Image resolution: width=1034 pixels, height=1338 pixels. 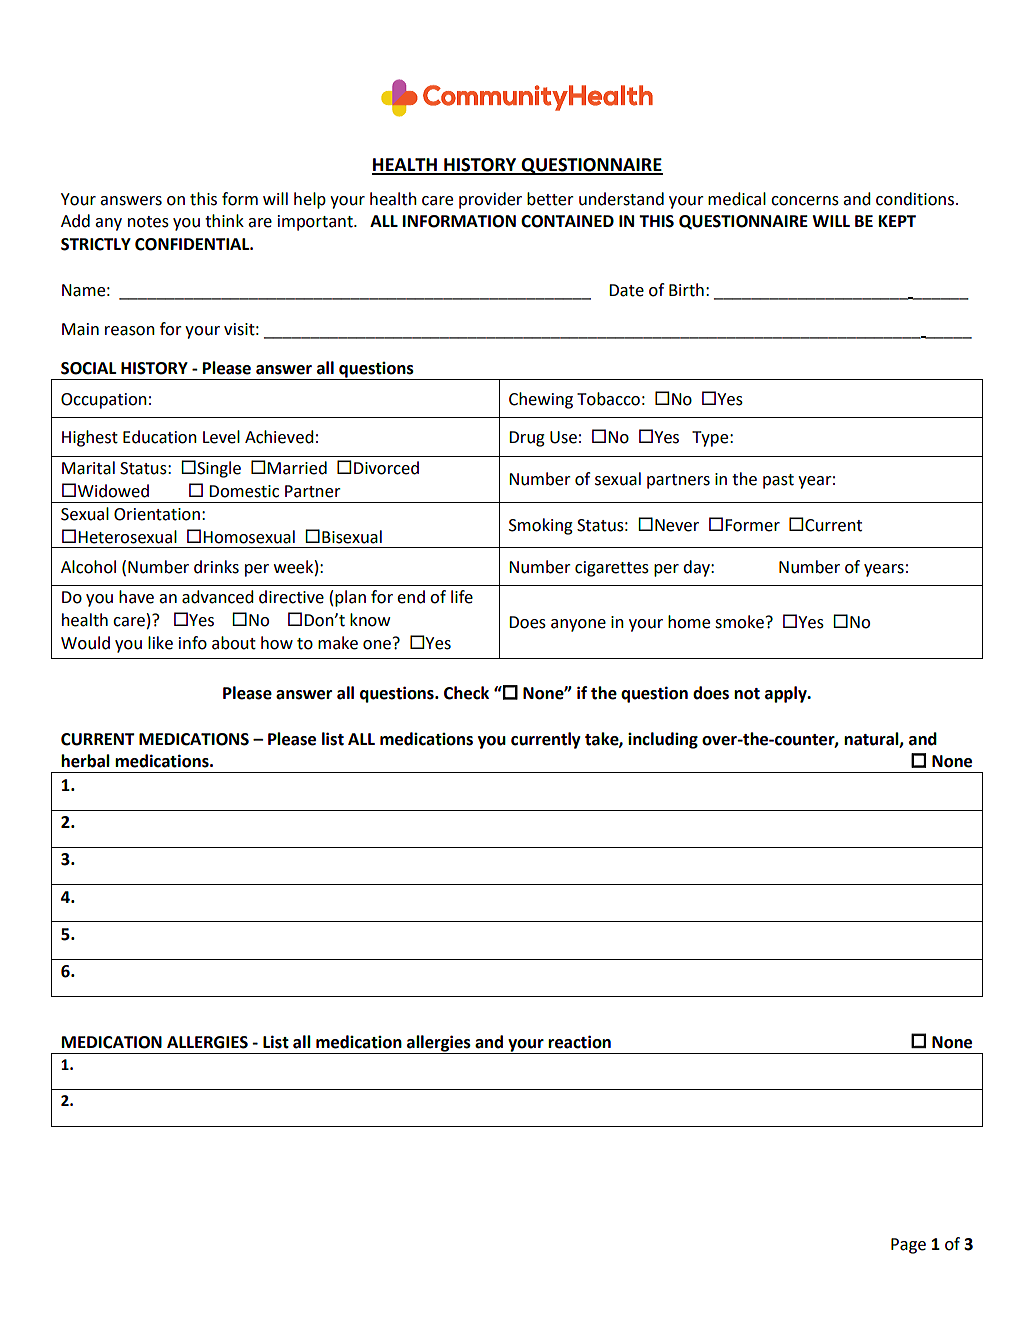 I want to click on Smoking, so click(x=541, y=526).
